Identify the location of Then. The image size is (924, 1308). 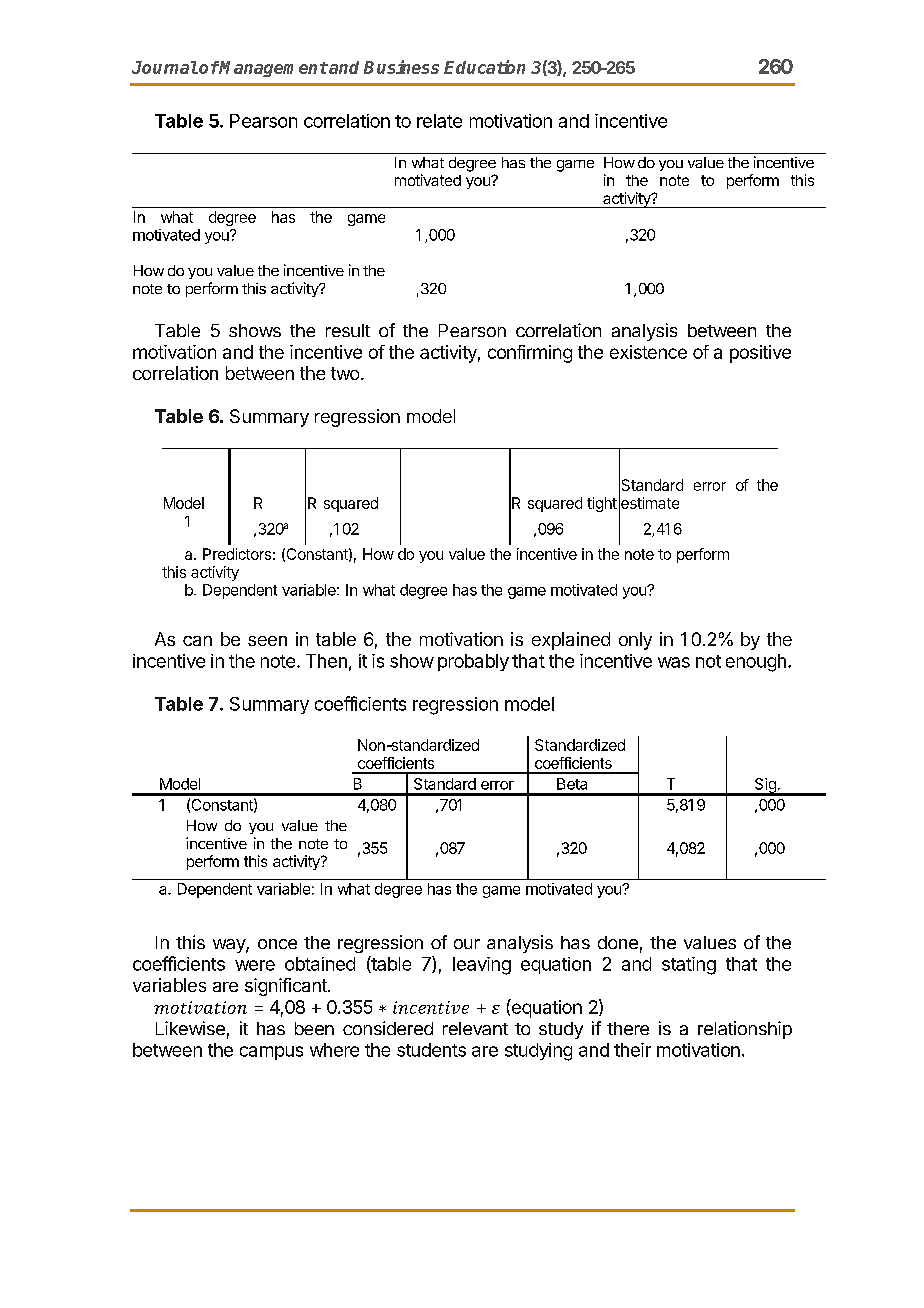
(326, 661).
